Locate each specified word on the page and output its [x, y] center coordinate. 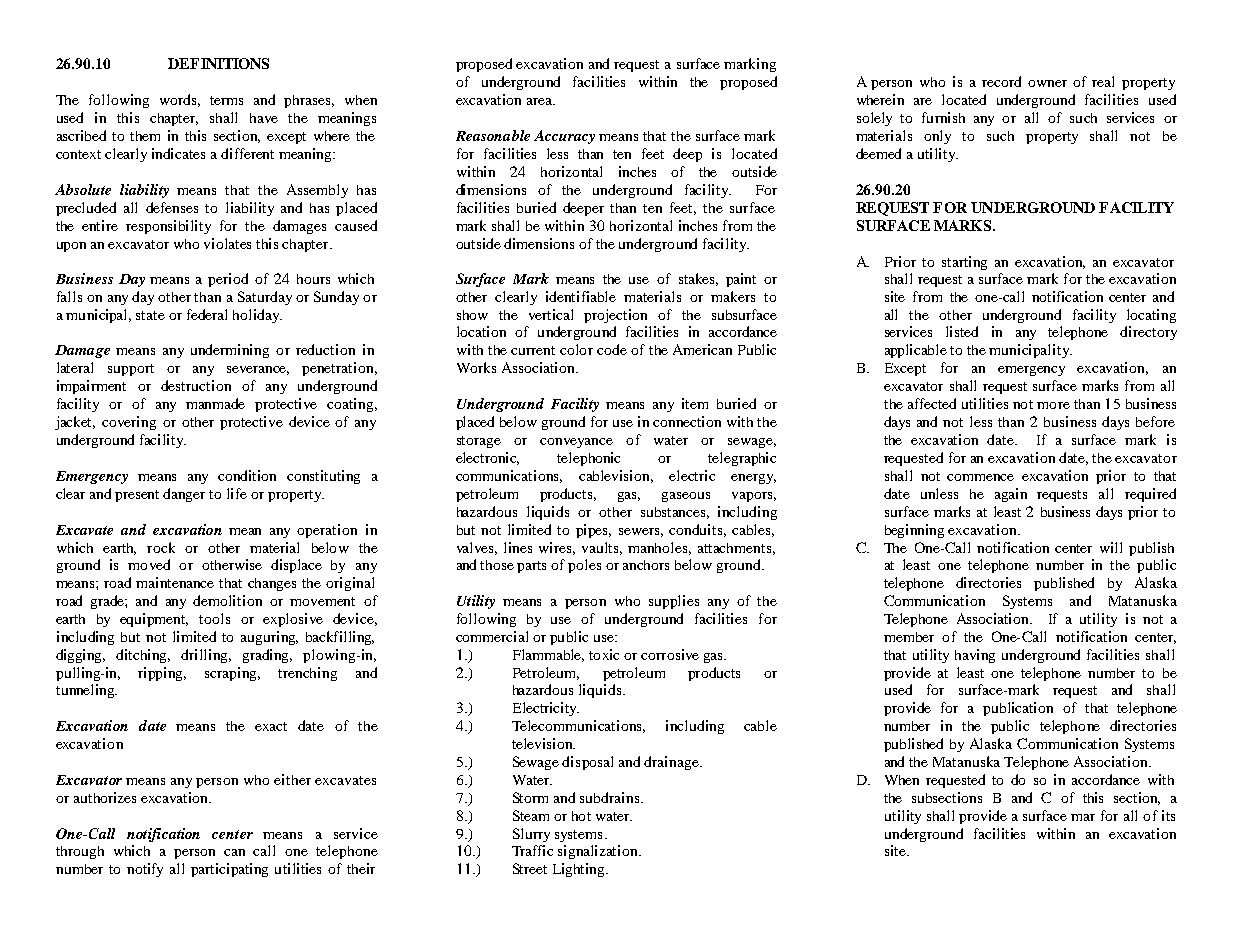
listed [962, 331]
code [612, 349]
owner [1047, 83]
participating [229, 870]
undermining [230, 351]
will [1111, 547]
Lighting [580, 870]
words [180, 100]
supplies [674, 602]
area [541, 101]
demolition [227, 600]
